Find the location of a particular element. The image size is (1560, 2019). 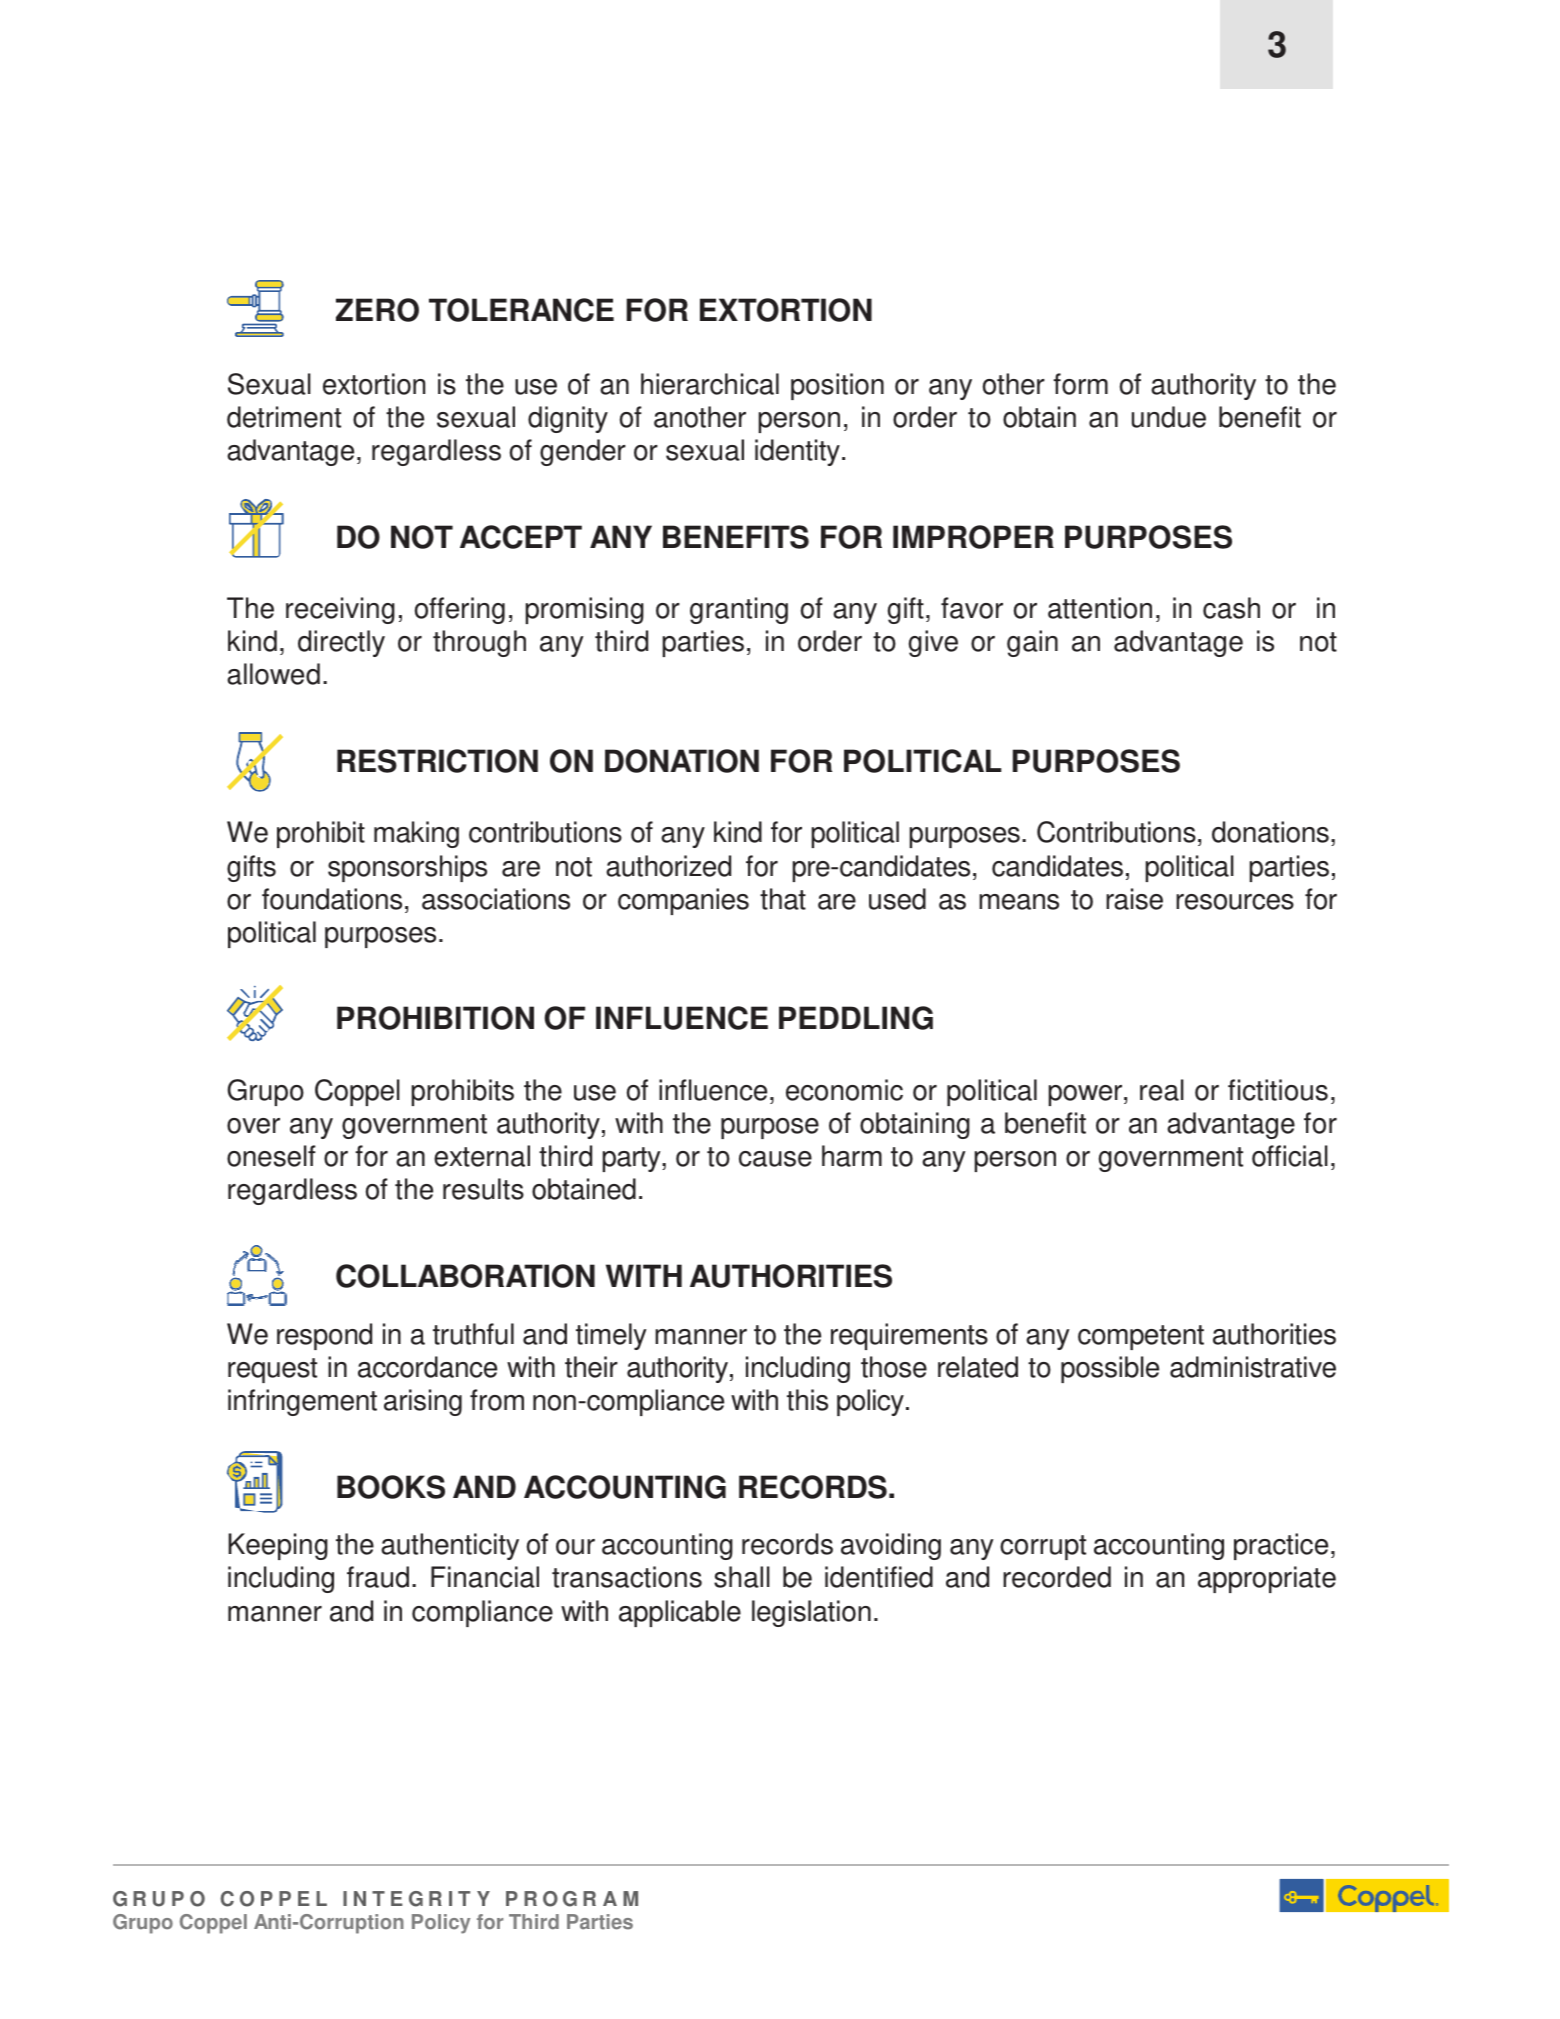

authorized is located at coordinates (668, 866).
